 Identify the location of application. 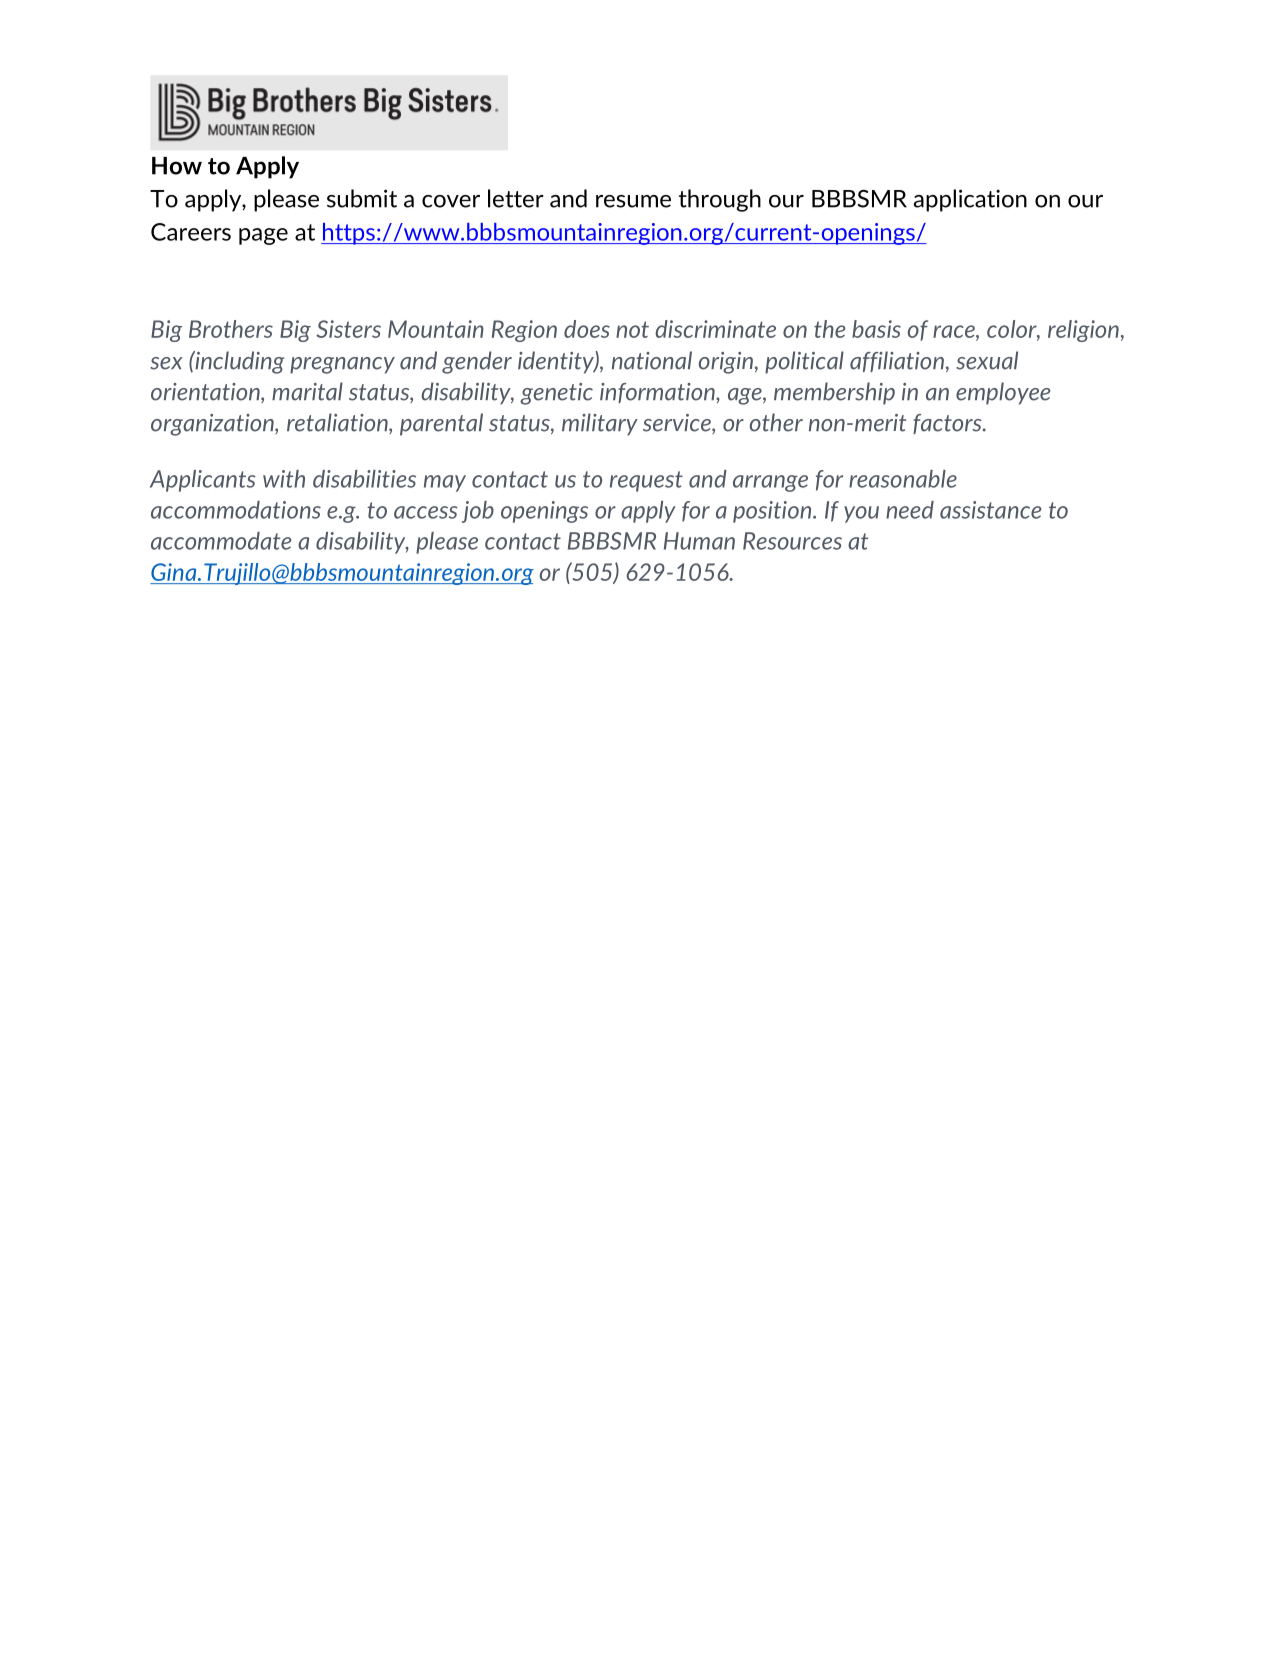
(970, 200).
